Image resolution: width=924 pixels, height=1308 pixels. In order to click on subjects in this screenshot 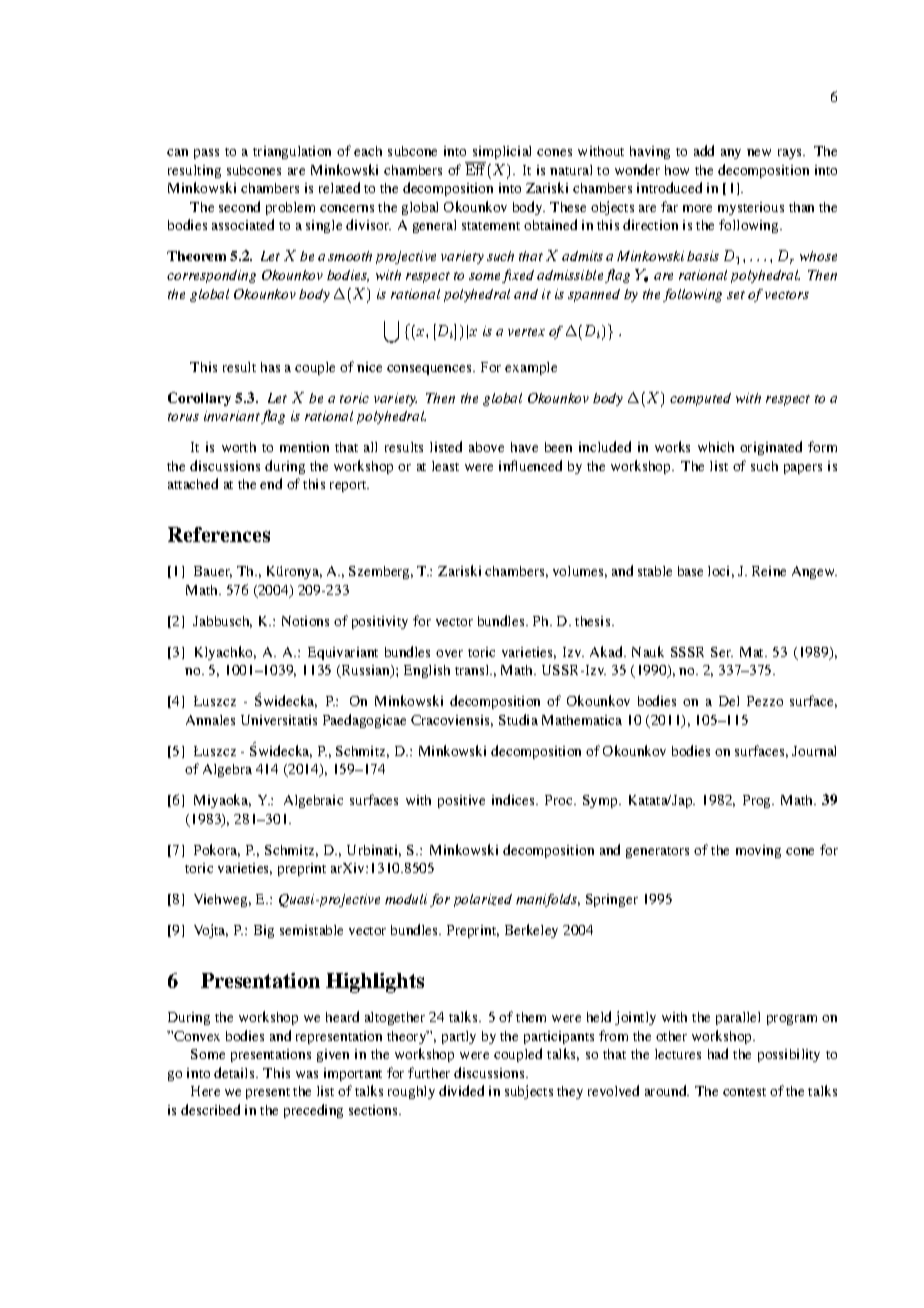, I will do `click(529, 1092)`.
